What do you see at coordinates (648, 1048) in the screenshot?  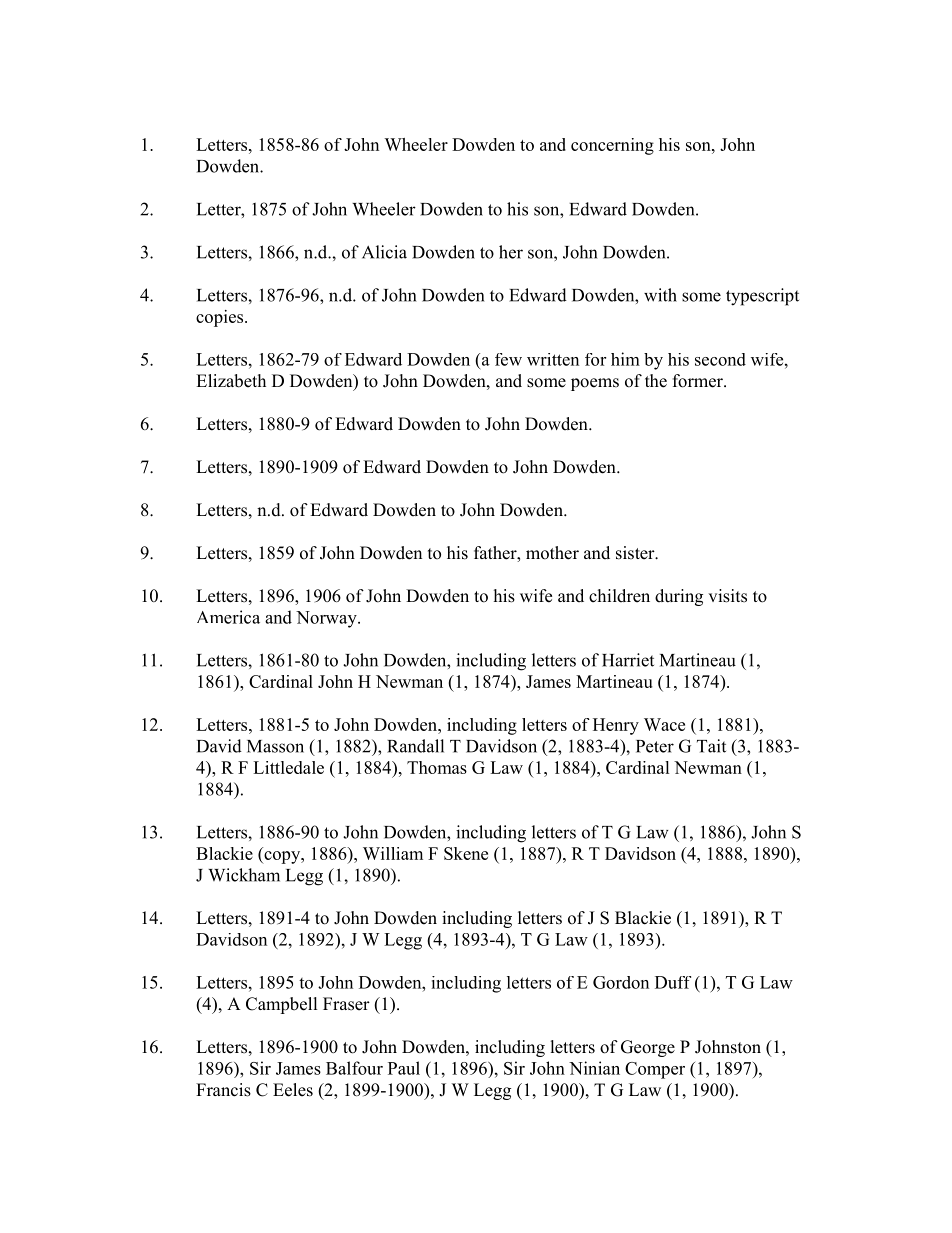 I see `George` at bounding box center [648, 1048].
